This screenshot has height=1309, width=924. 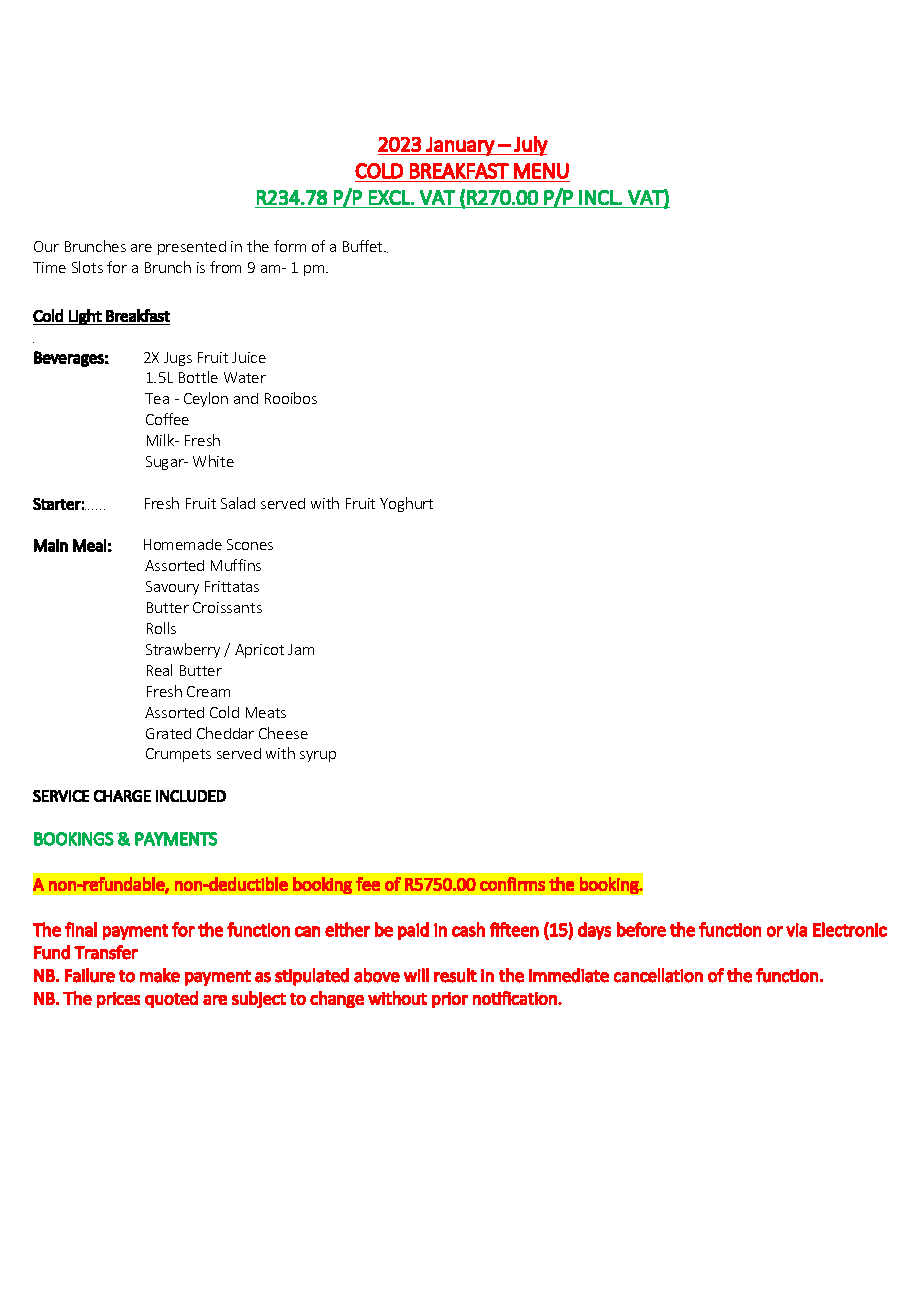 I want to click on Jugs, so click(x=178, y=359).
